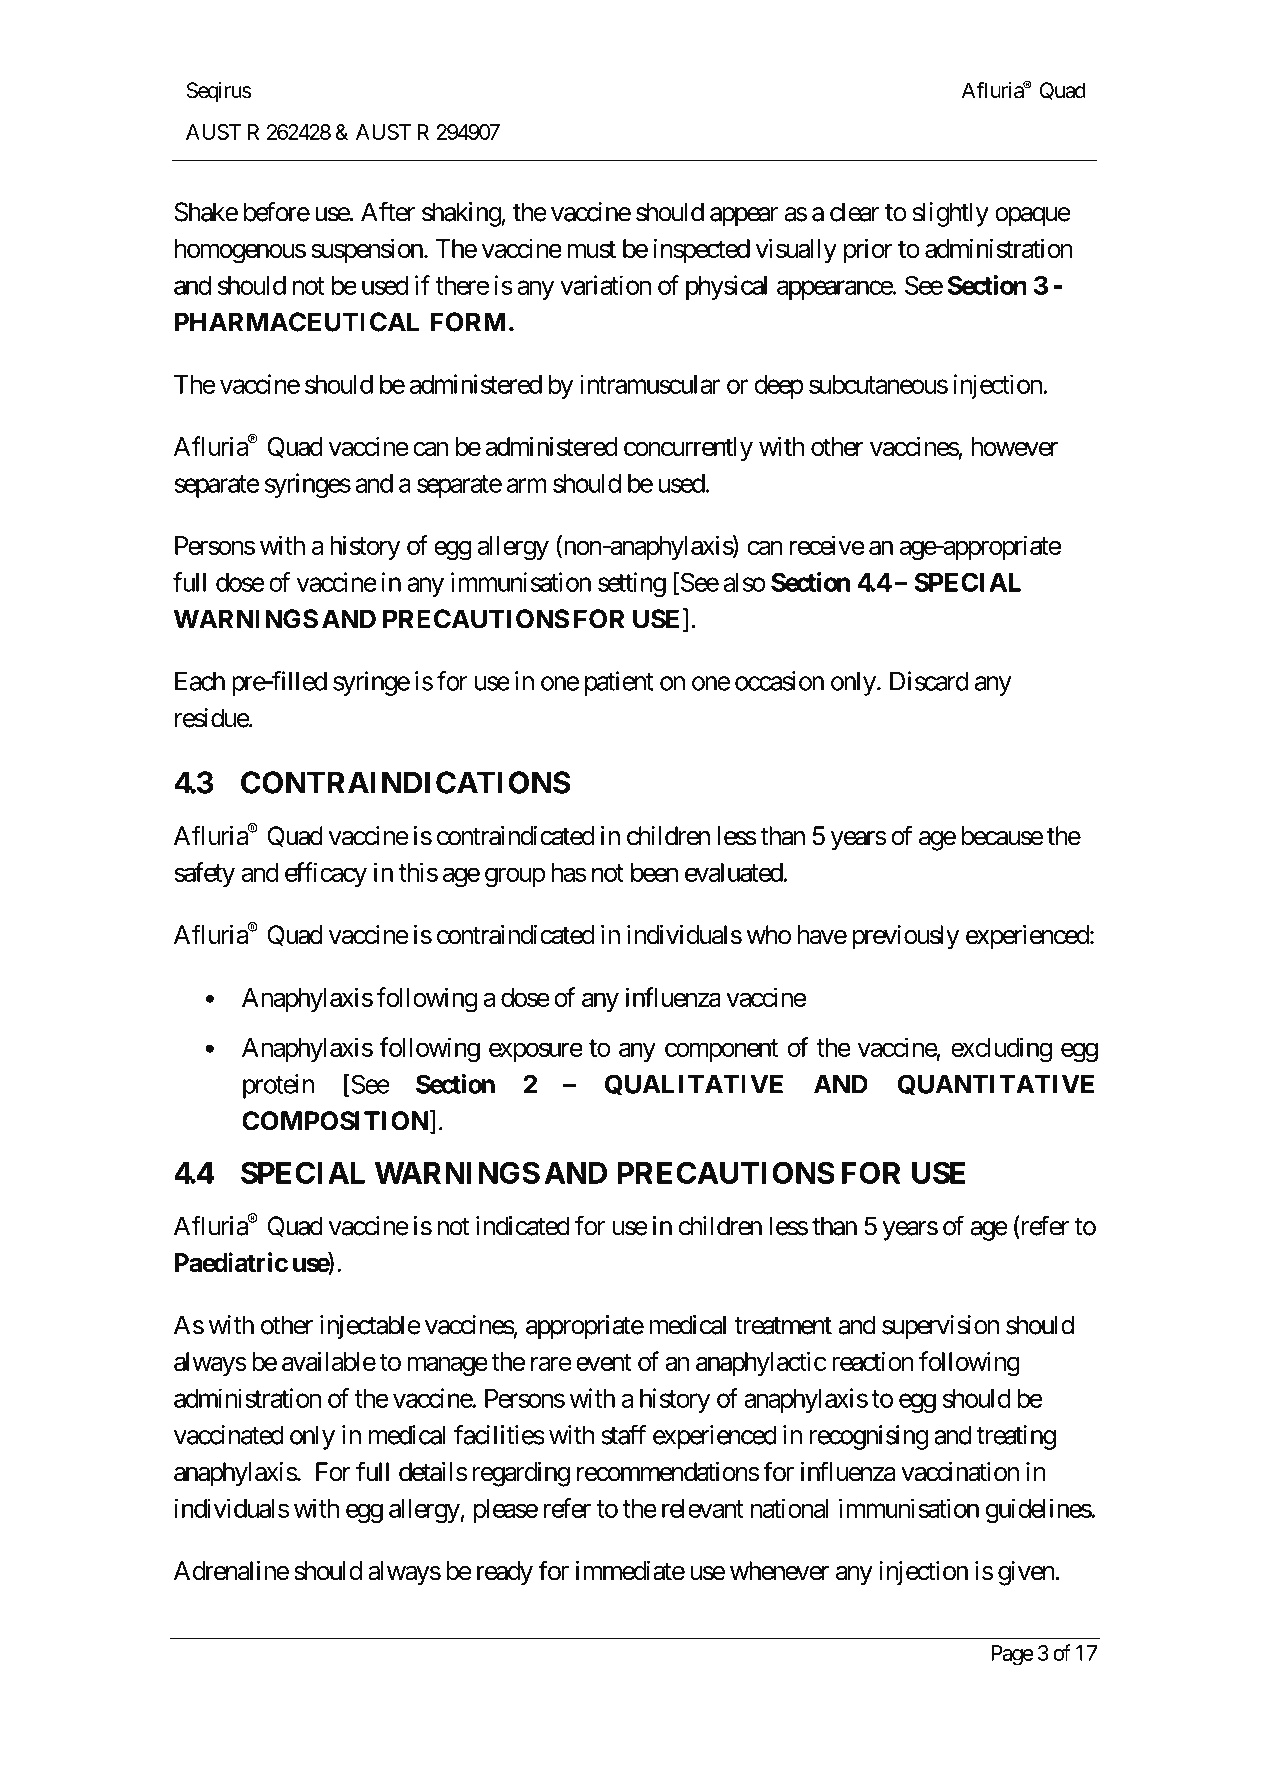 The height and width of the page is (1792, 1267). I want to click on QUANTITATIVE, so click(996, 1084).
